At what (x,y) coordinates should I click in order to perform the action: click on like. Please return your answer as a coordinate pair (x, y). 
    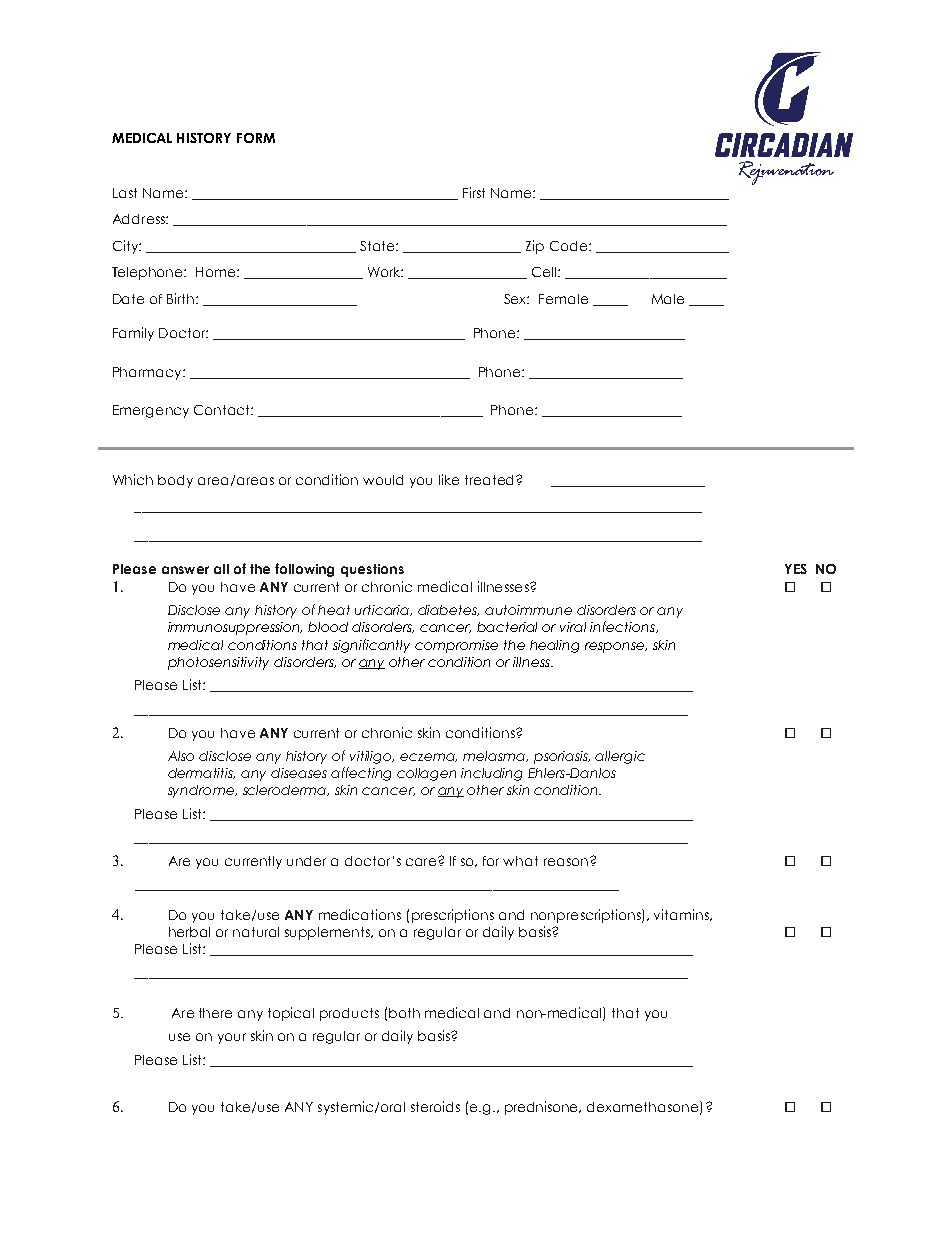
    Looking at the image, I should click on (449, 479).
